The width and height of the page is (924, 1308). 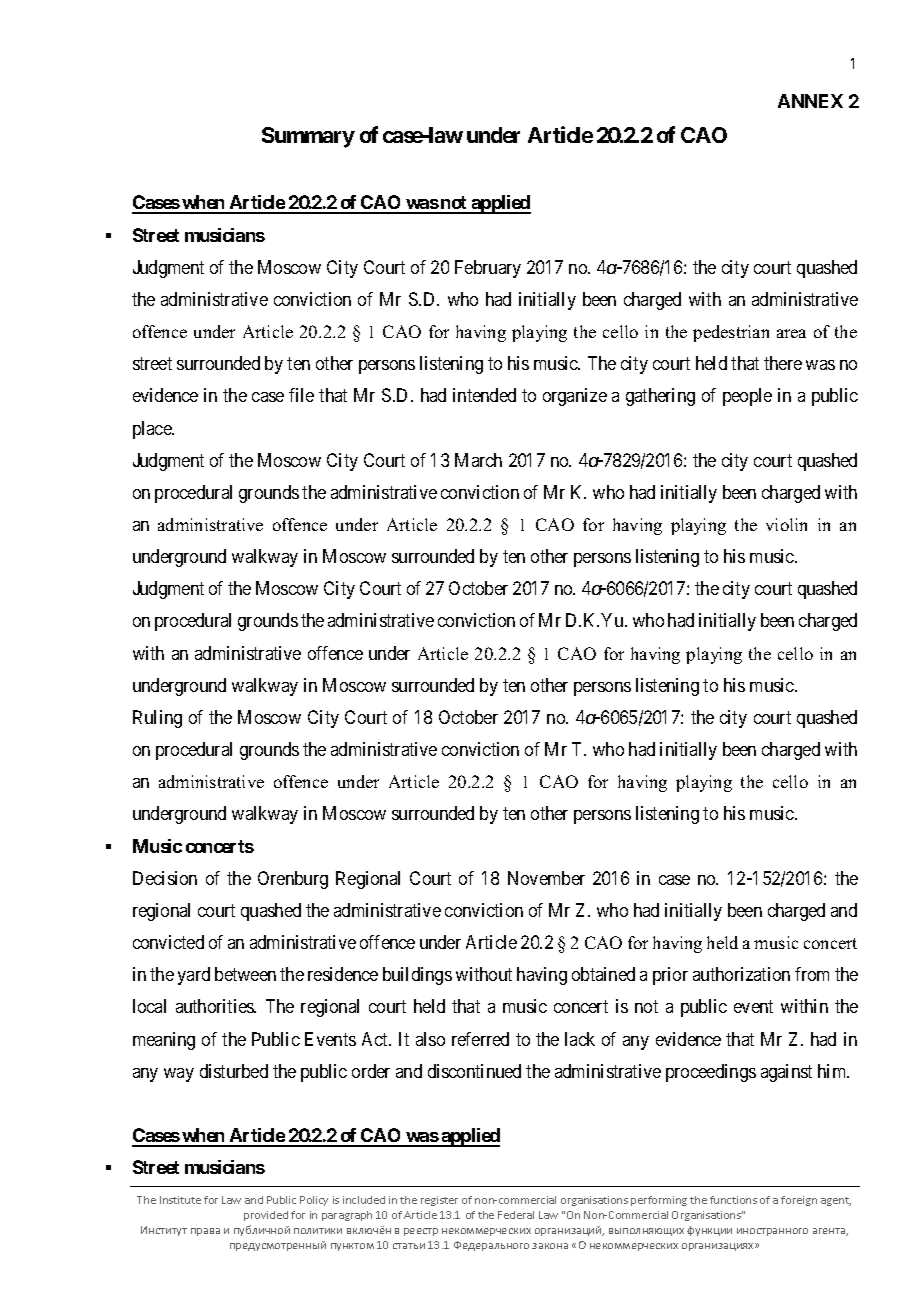 What do you see at coordinates (165, 878) in the page?
I see `Decision` at bounding box center [165, 878].
